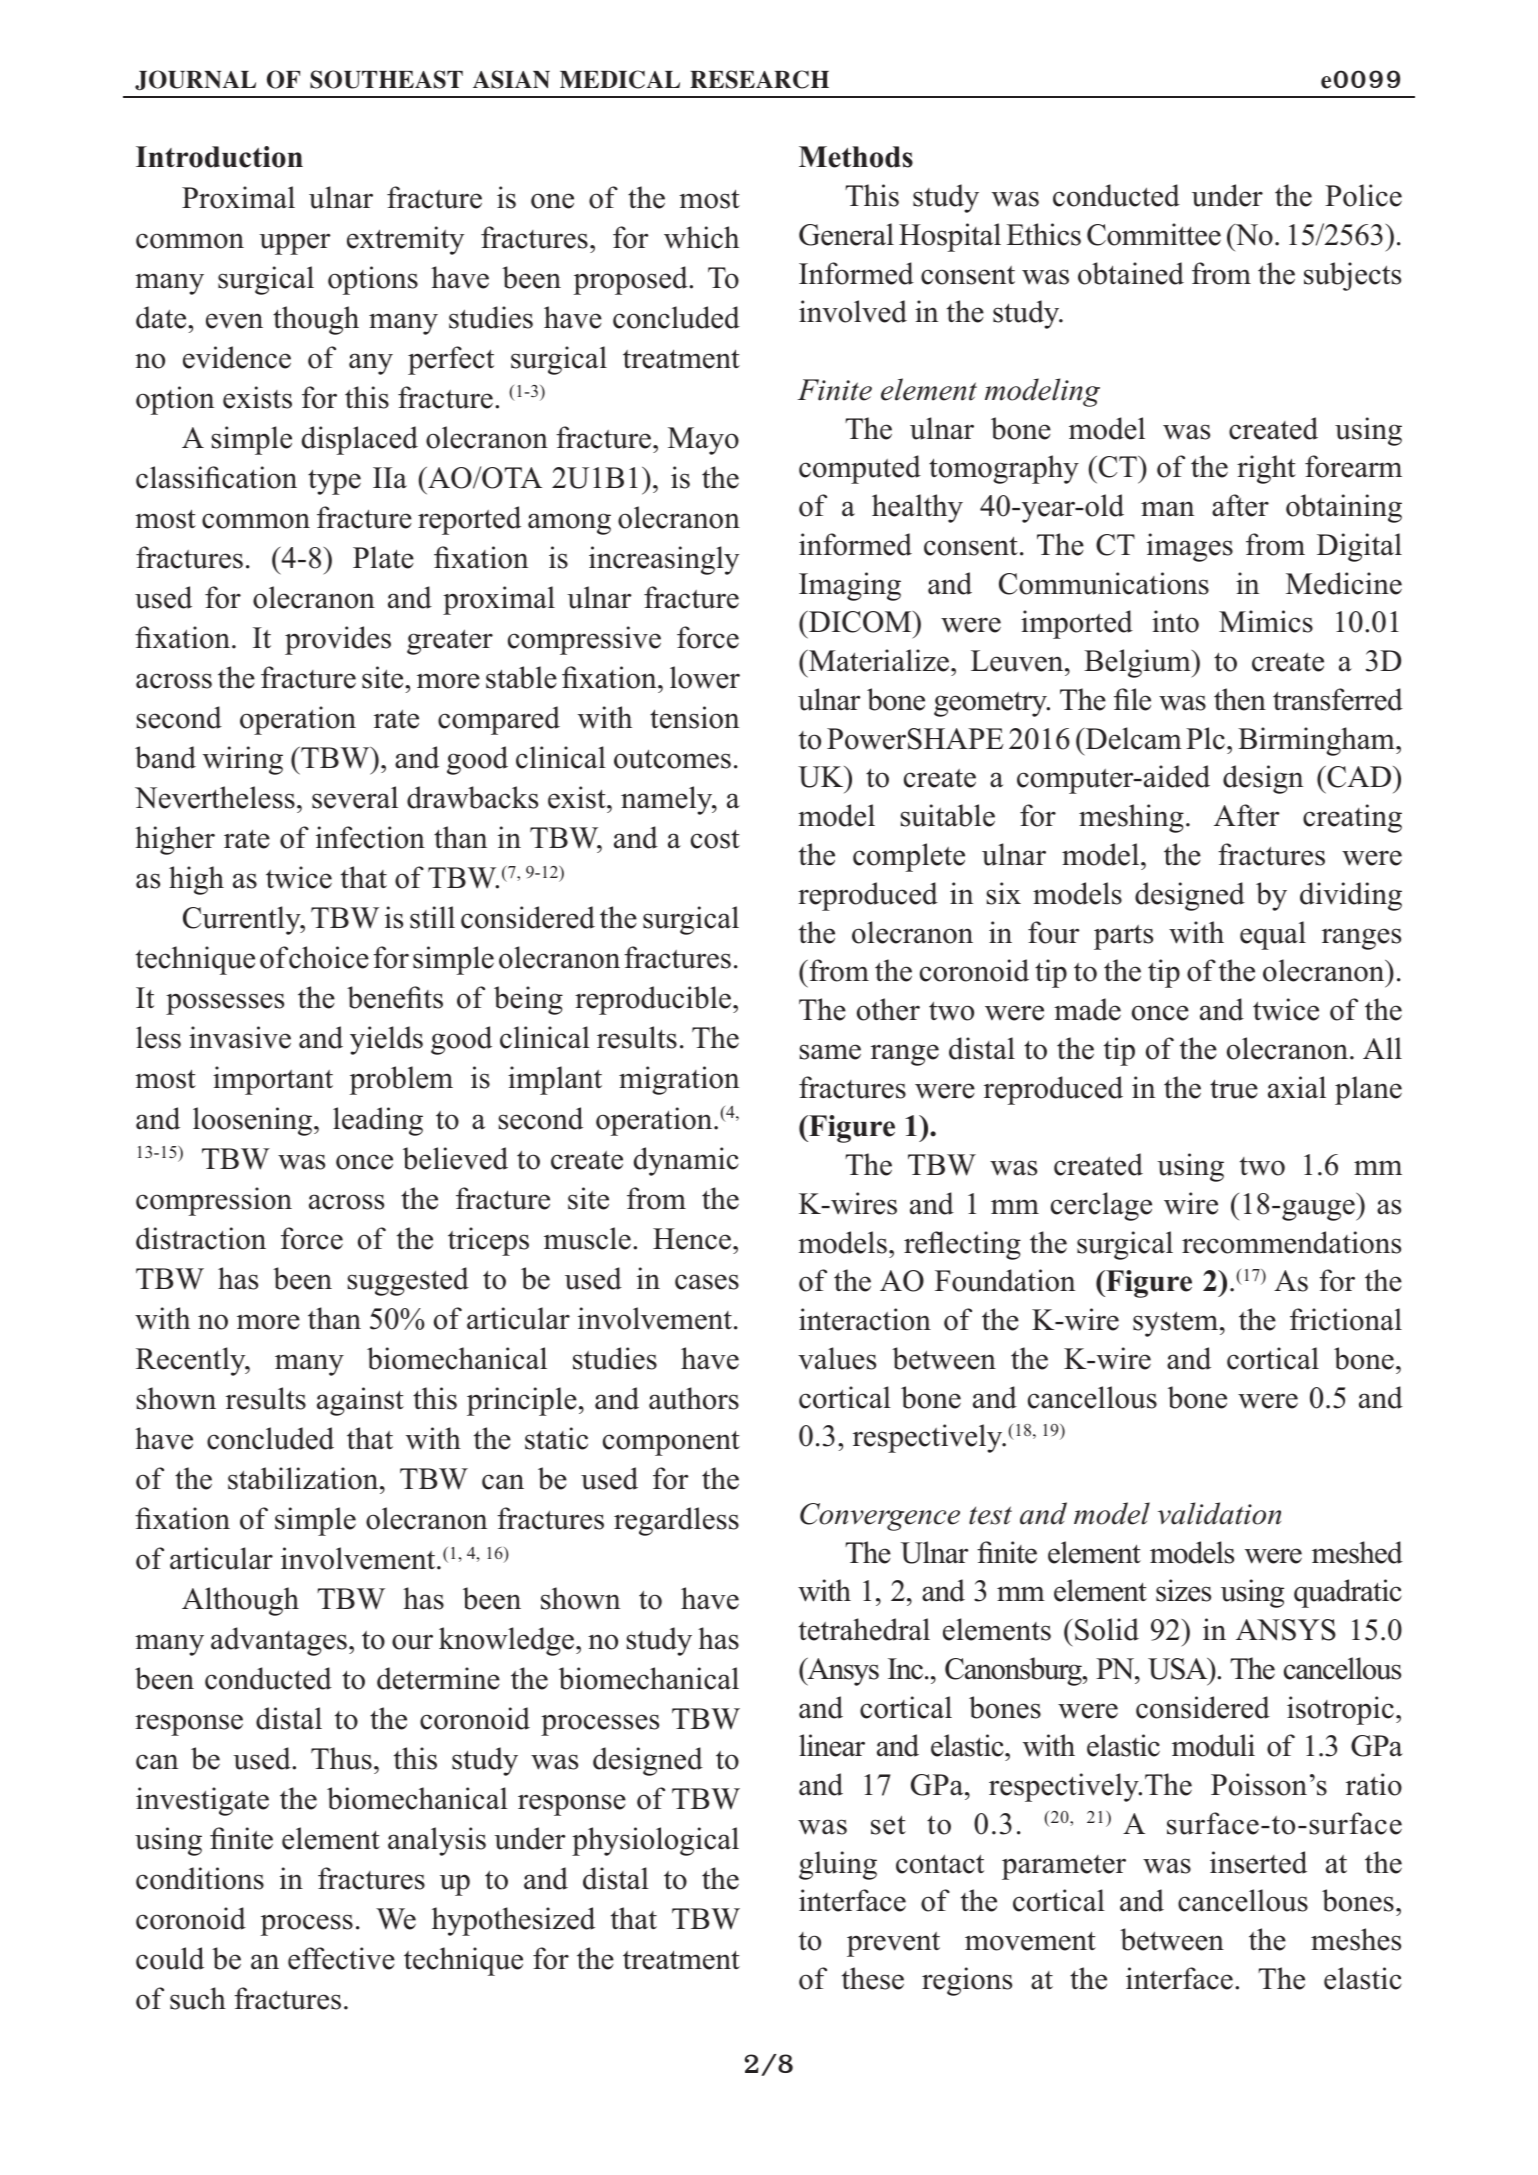 The width and height of the document is (1538, 2175). I want to click on stabilization, so click(304, 1478).
